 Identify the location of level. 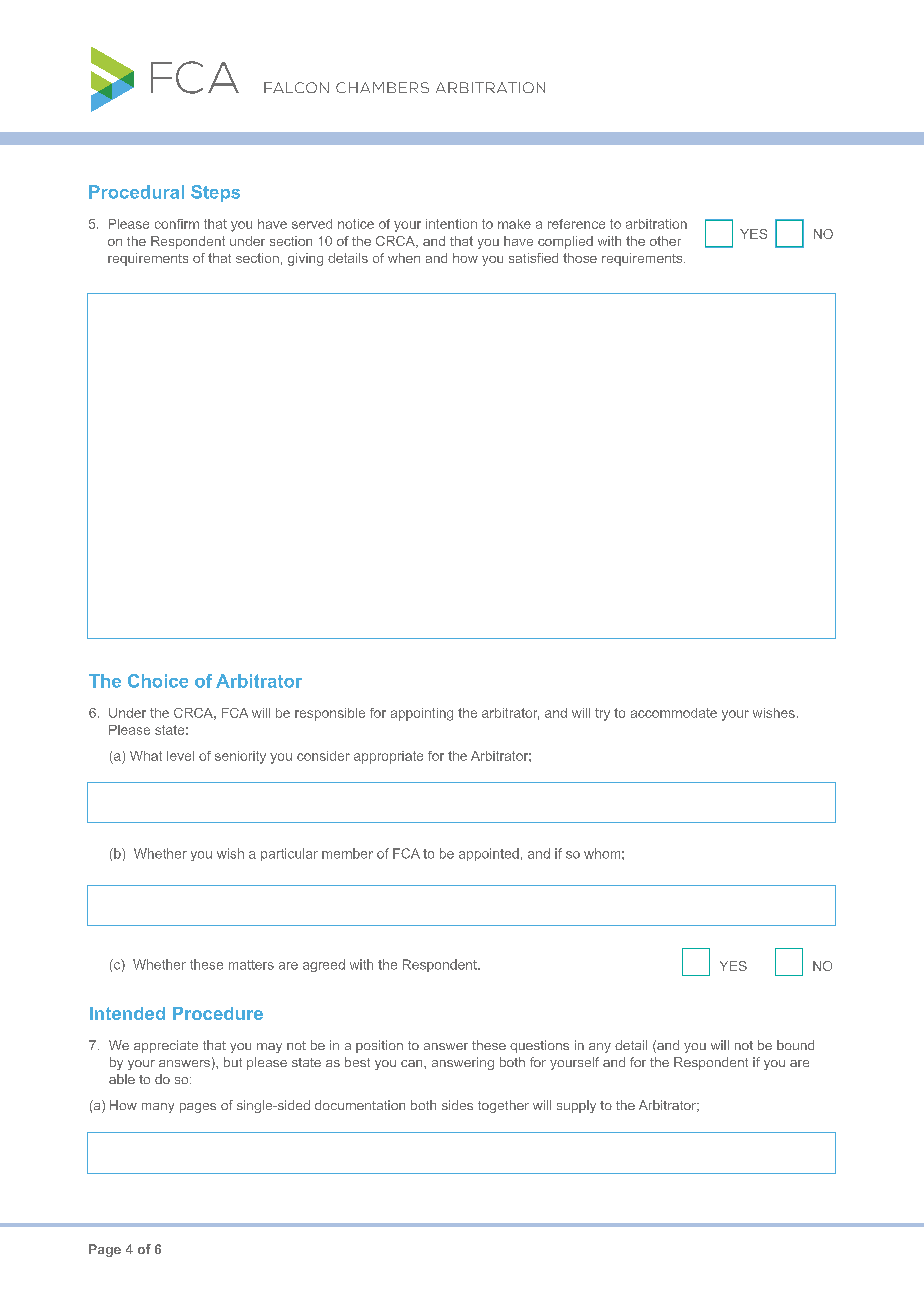
(180, 756).
